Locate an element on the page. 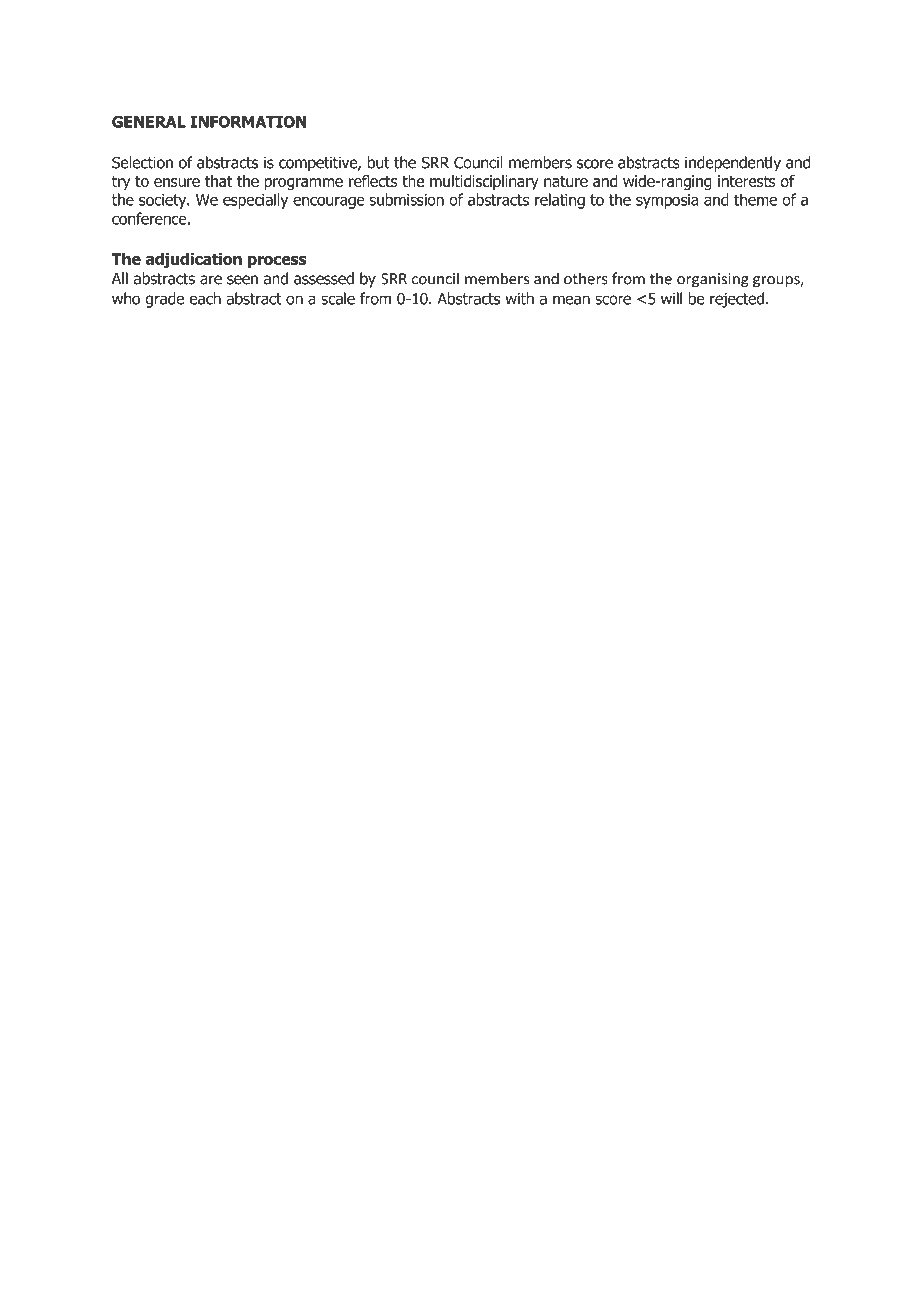 This document has width=924, height=1308. independently is located at coordinates (733, 164).
